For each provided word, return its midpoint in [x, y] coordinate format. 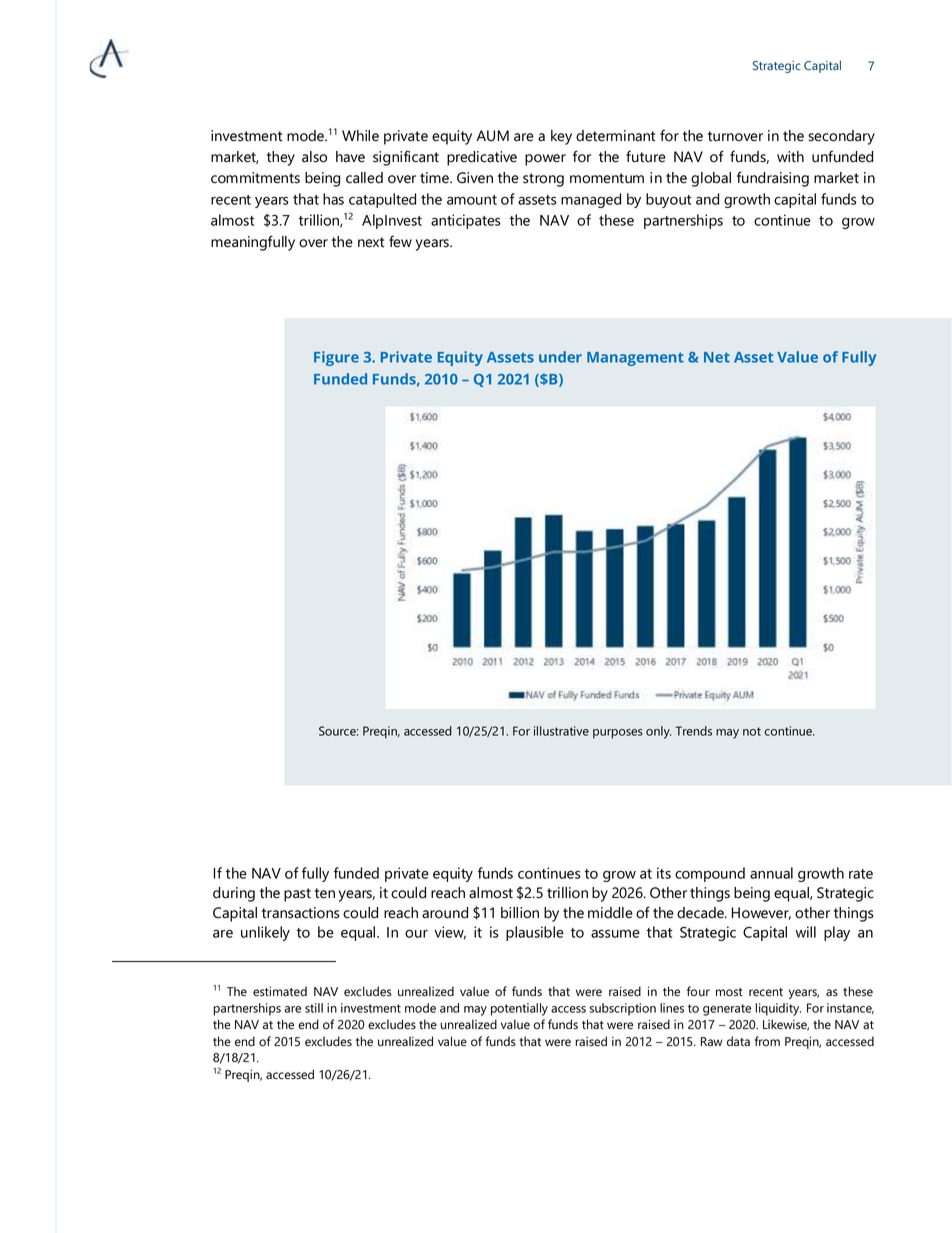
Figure [336, 358]
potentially [519, 1009]
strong [543, 180]
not [752, 731]
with [790, 157]
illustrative [561, 731]
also [314, 157]
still [314, 1008]
